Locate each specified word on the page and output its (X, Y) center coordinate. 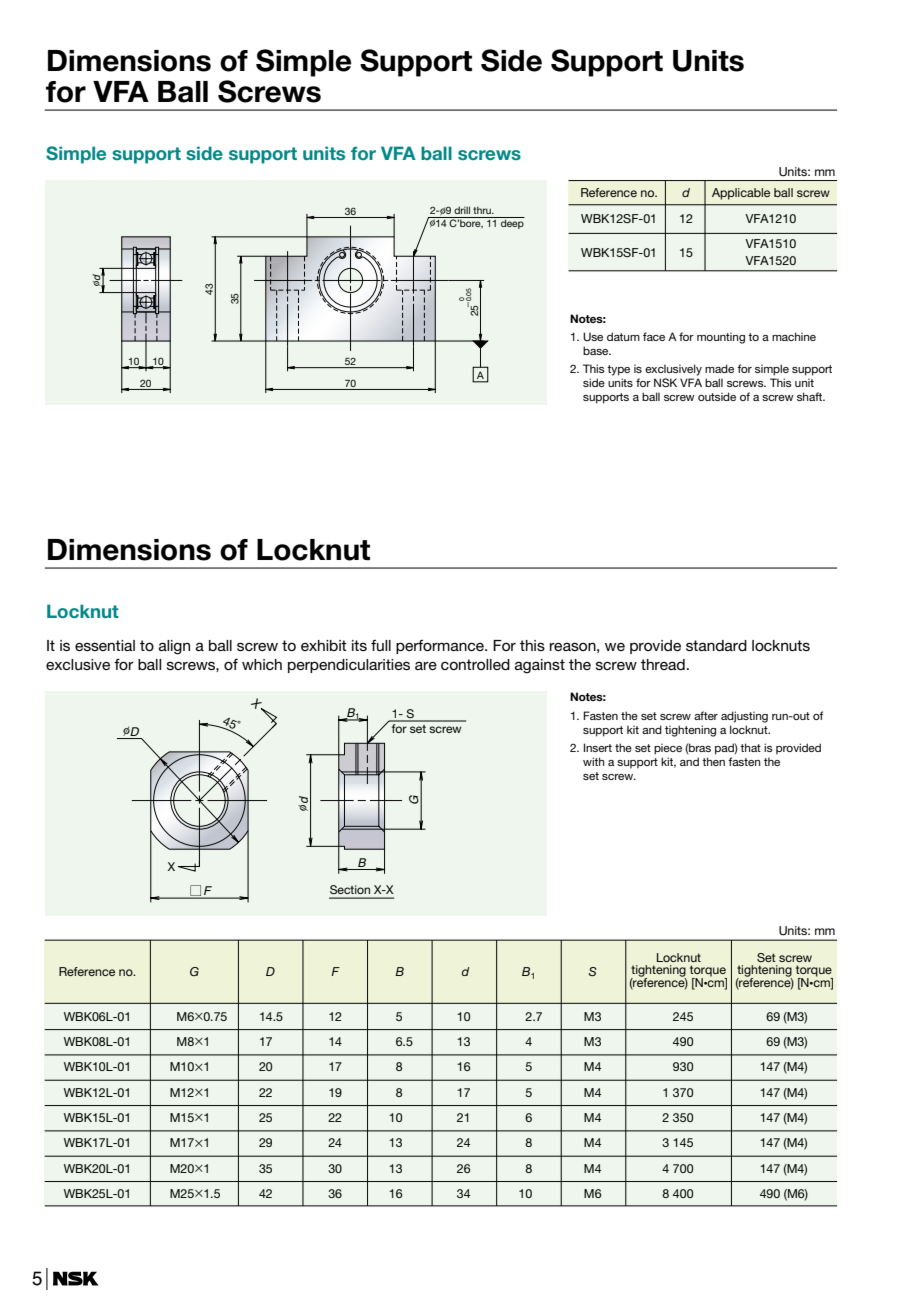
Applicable (741, 194)
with (593, 761)
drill (462, 210)
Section (350, 889)
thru (483, 210)
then (713, 761)
